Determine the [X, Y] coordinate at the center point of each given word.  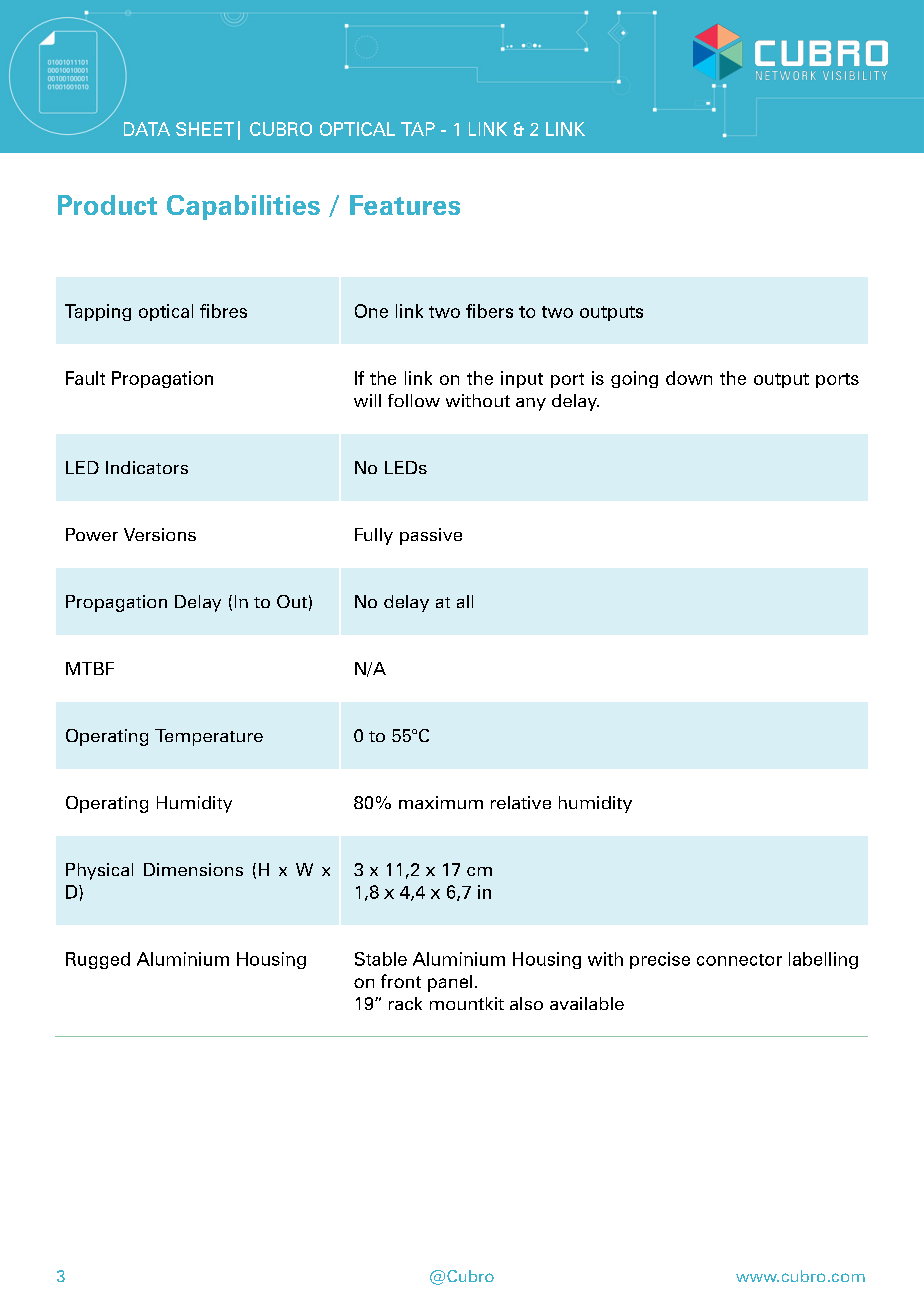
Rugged [98, 960]
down [689, 378]
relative [521, 802]
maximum [441, 802]
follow [414, 400]
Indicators [147, 467]
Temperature [209, 737]
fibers [489, 311]
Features [405, 205]
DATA [147, 129]
